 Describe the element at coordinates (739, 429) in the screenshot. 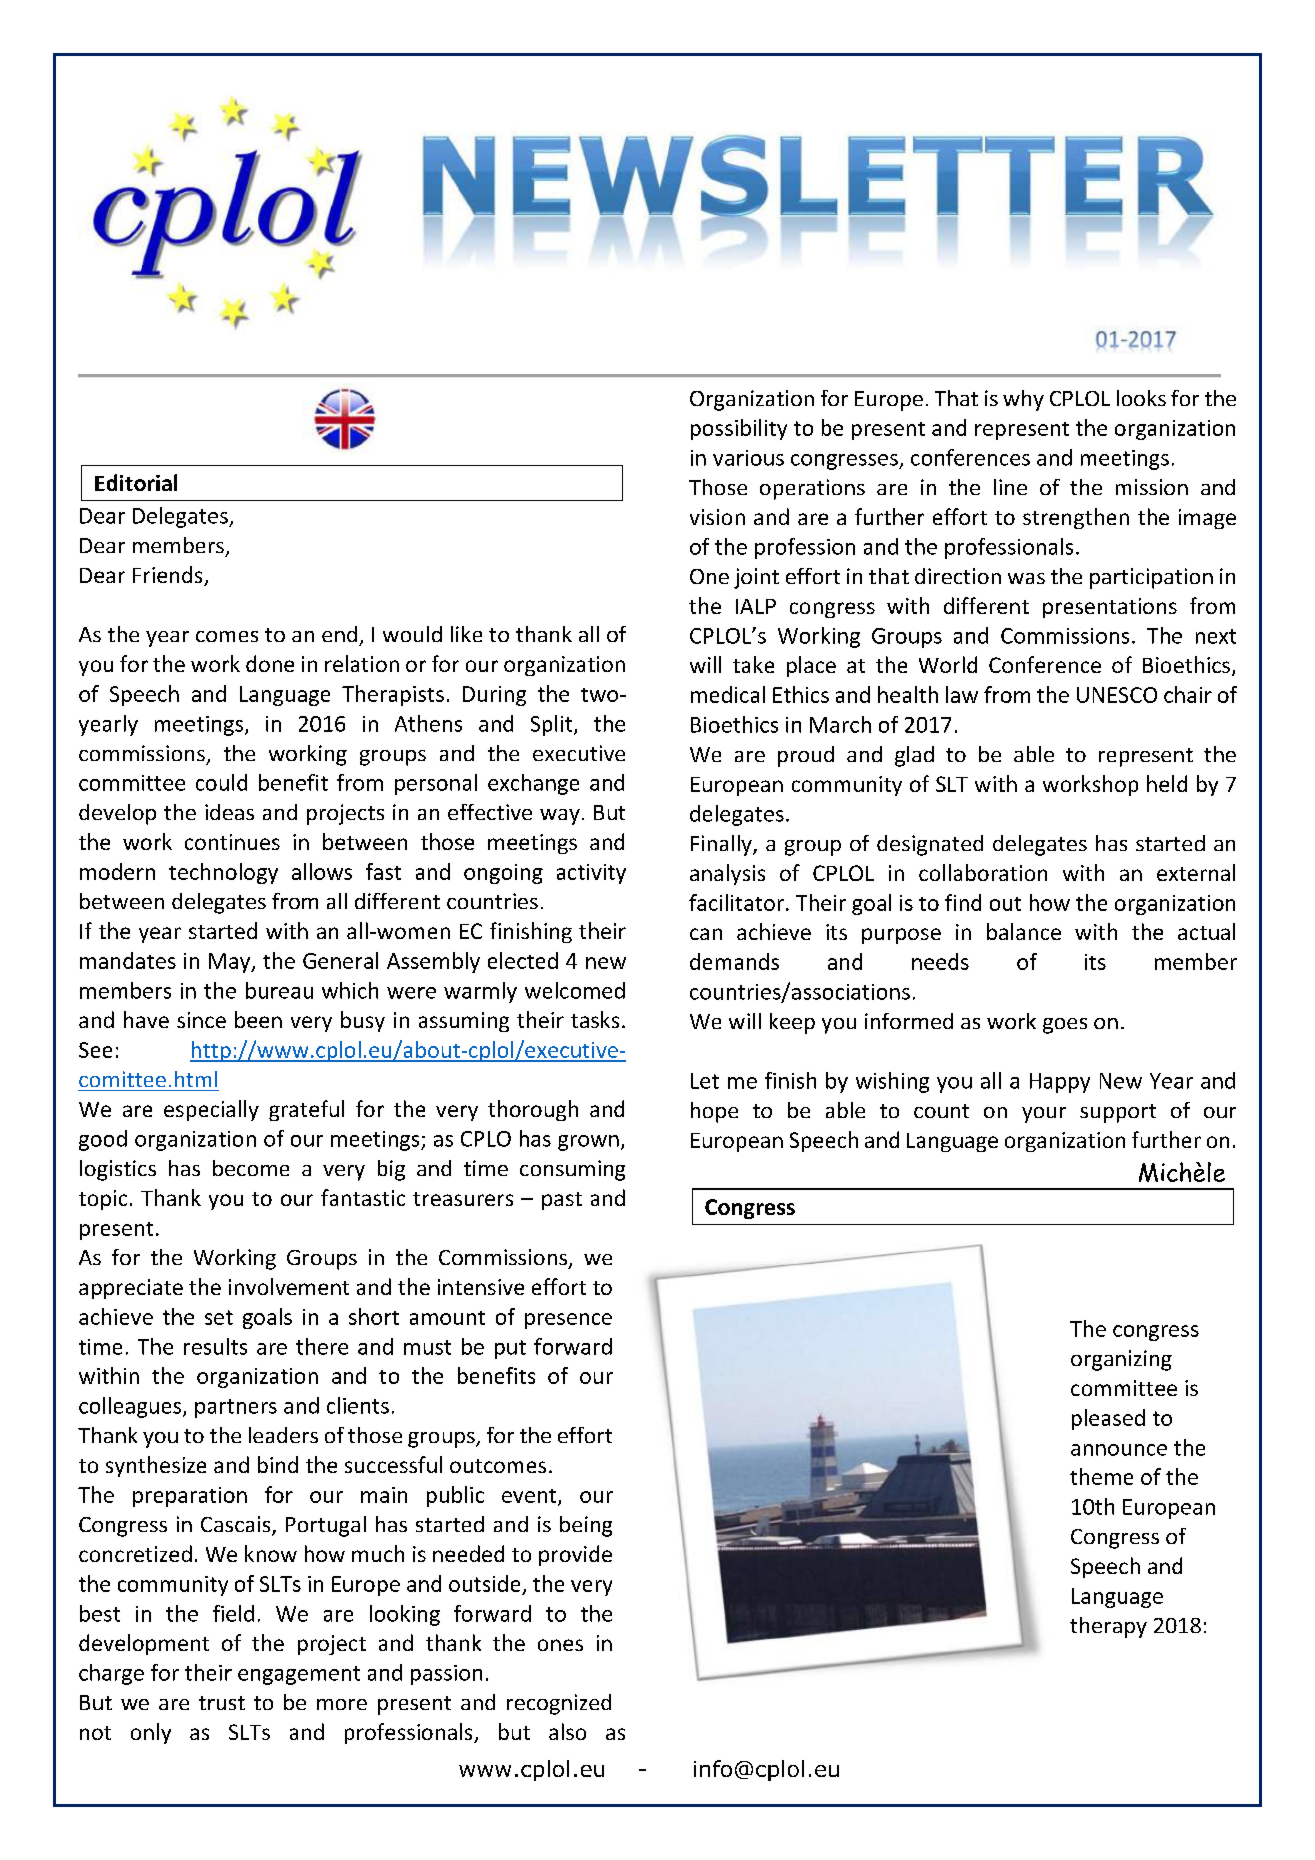

I see `possibility` at that location.
